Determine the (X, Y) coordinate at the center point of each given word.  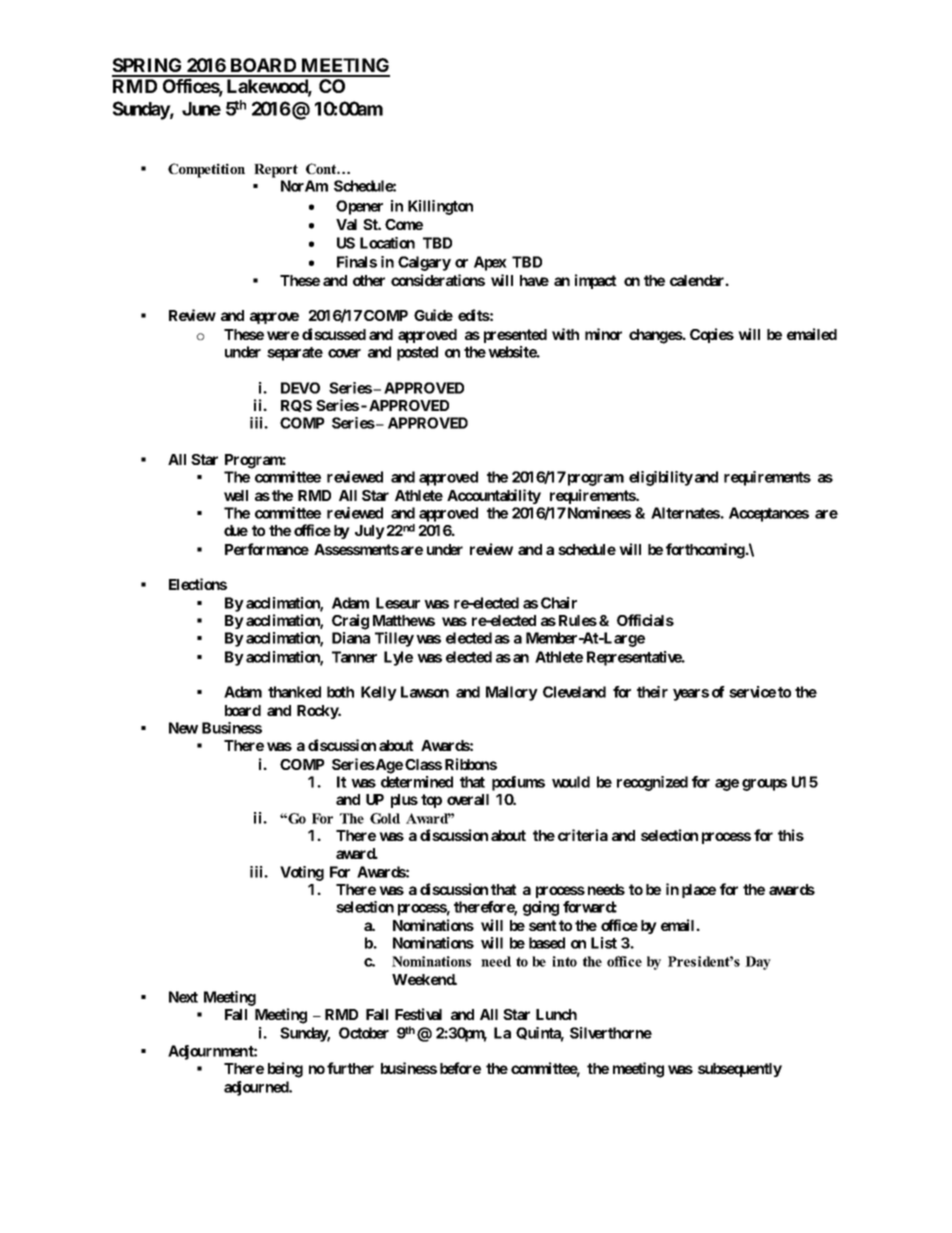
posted (417, 353)
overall (468, 799)
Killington (440, 207)
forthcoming (705, 551)
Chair (559, 603)
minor (603, 334)
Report (276, 171)
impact (596, 281)
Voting (302, 873)
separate (295, 354)
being (285, 1070)
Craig (350, 622)
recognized (652, 783)
